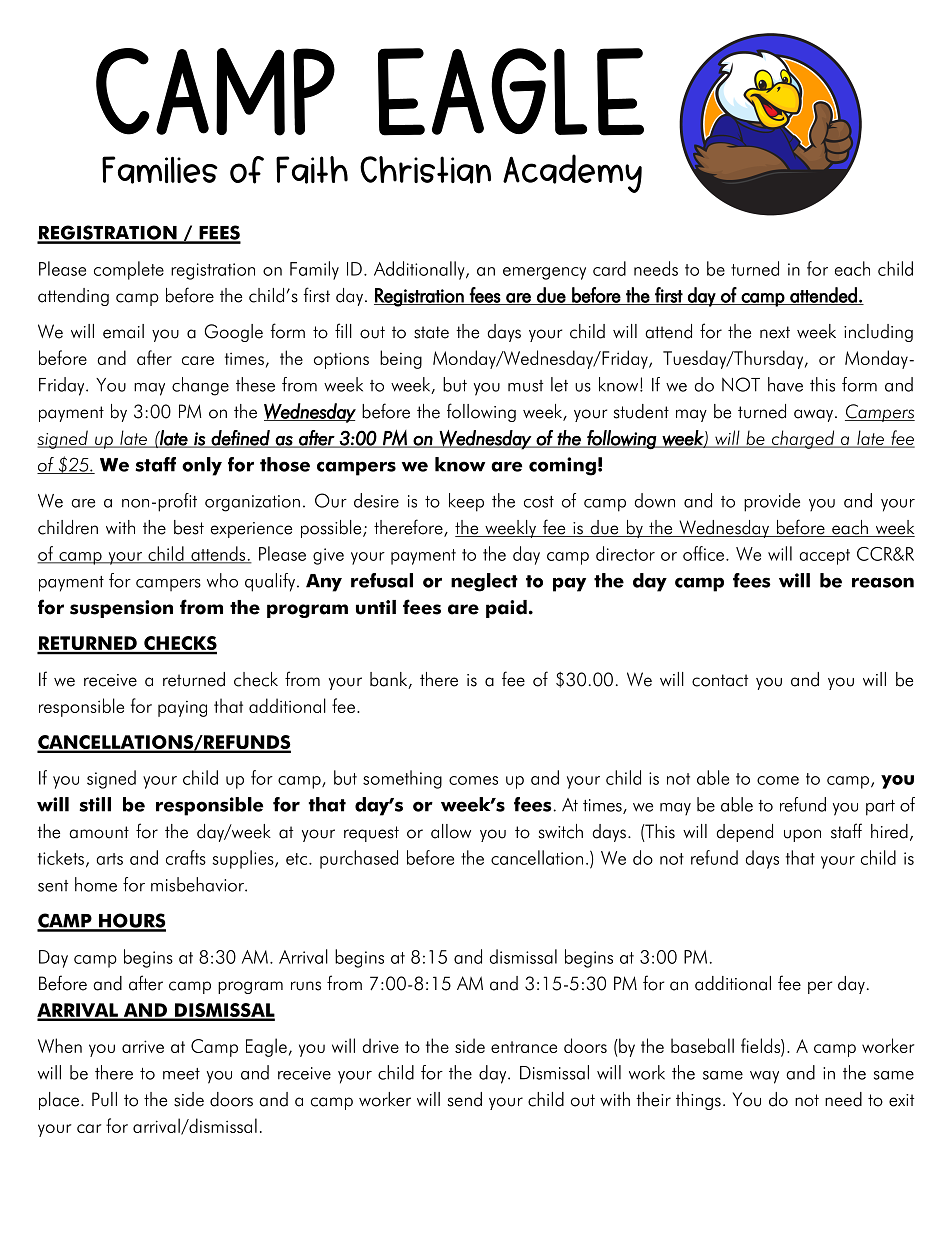 The image size is (952, 1233). What do you see at coordinates (200, 386) in the screenshot?
I see `change` at bounding box center [200, 386].
